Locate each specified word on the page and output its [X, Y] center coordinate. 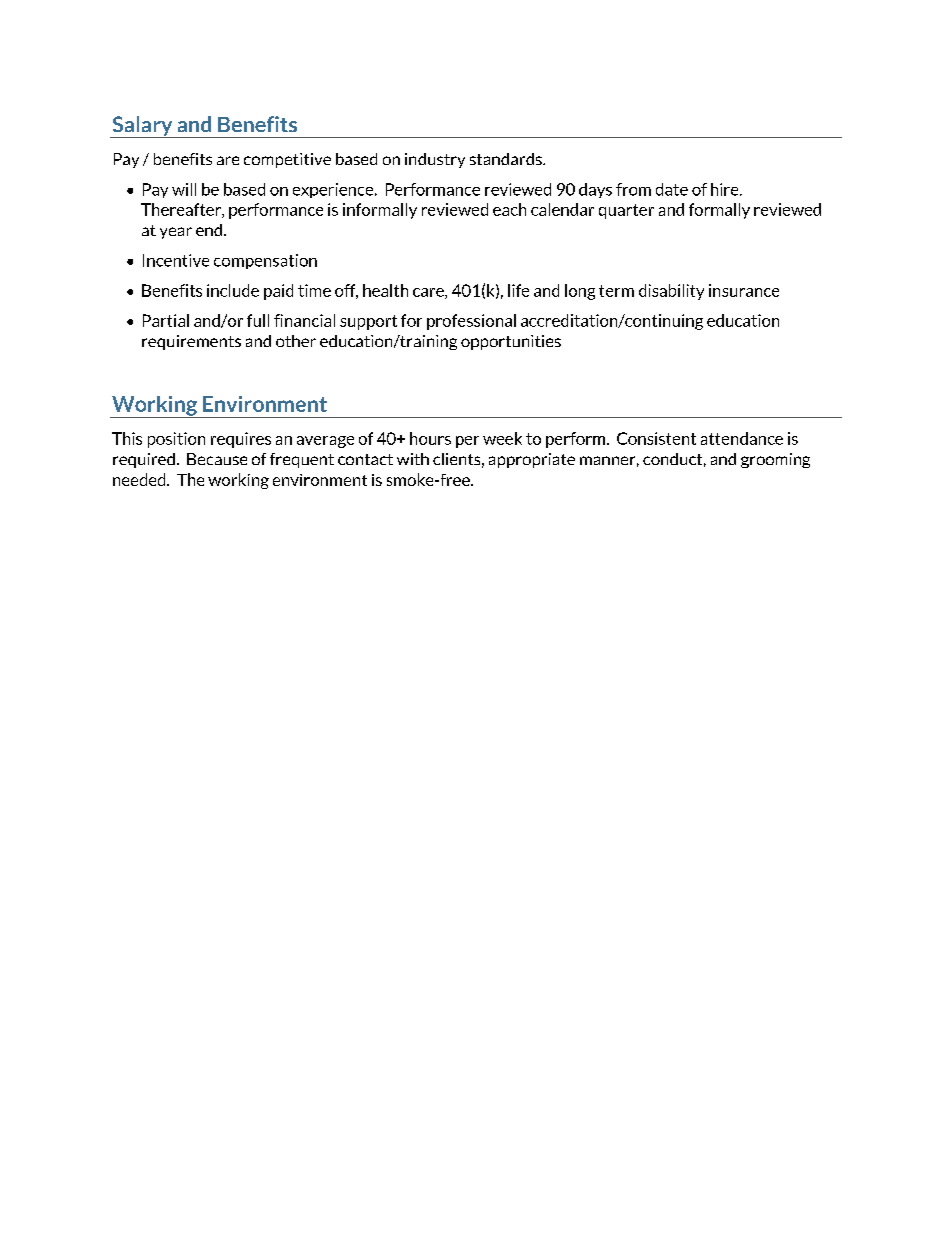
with [413, 459]
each [509, 209]
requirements [191, 342]
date [672, 189]
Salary [142, 127]
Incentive [176, 260]
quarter [626, 211]
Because [217, 459]
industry [435, 160]
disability [671, 292]
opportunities [511, 342]
